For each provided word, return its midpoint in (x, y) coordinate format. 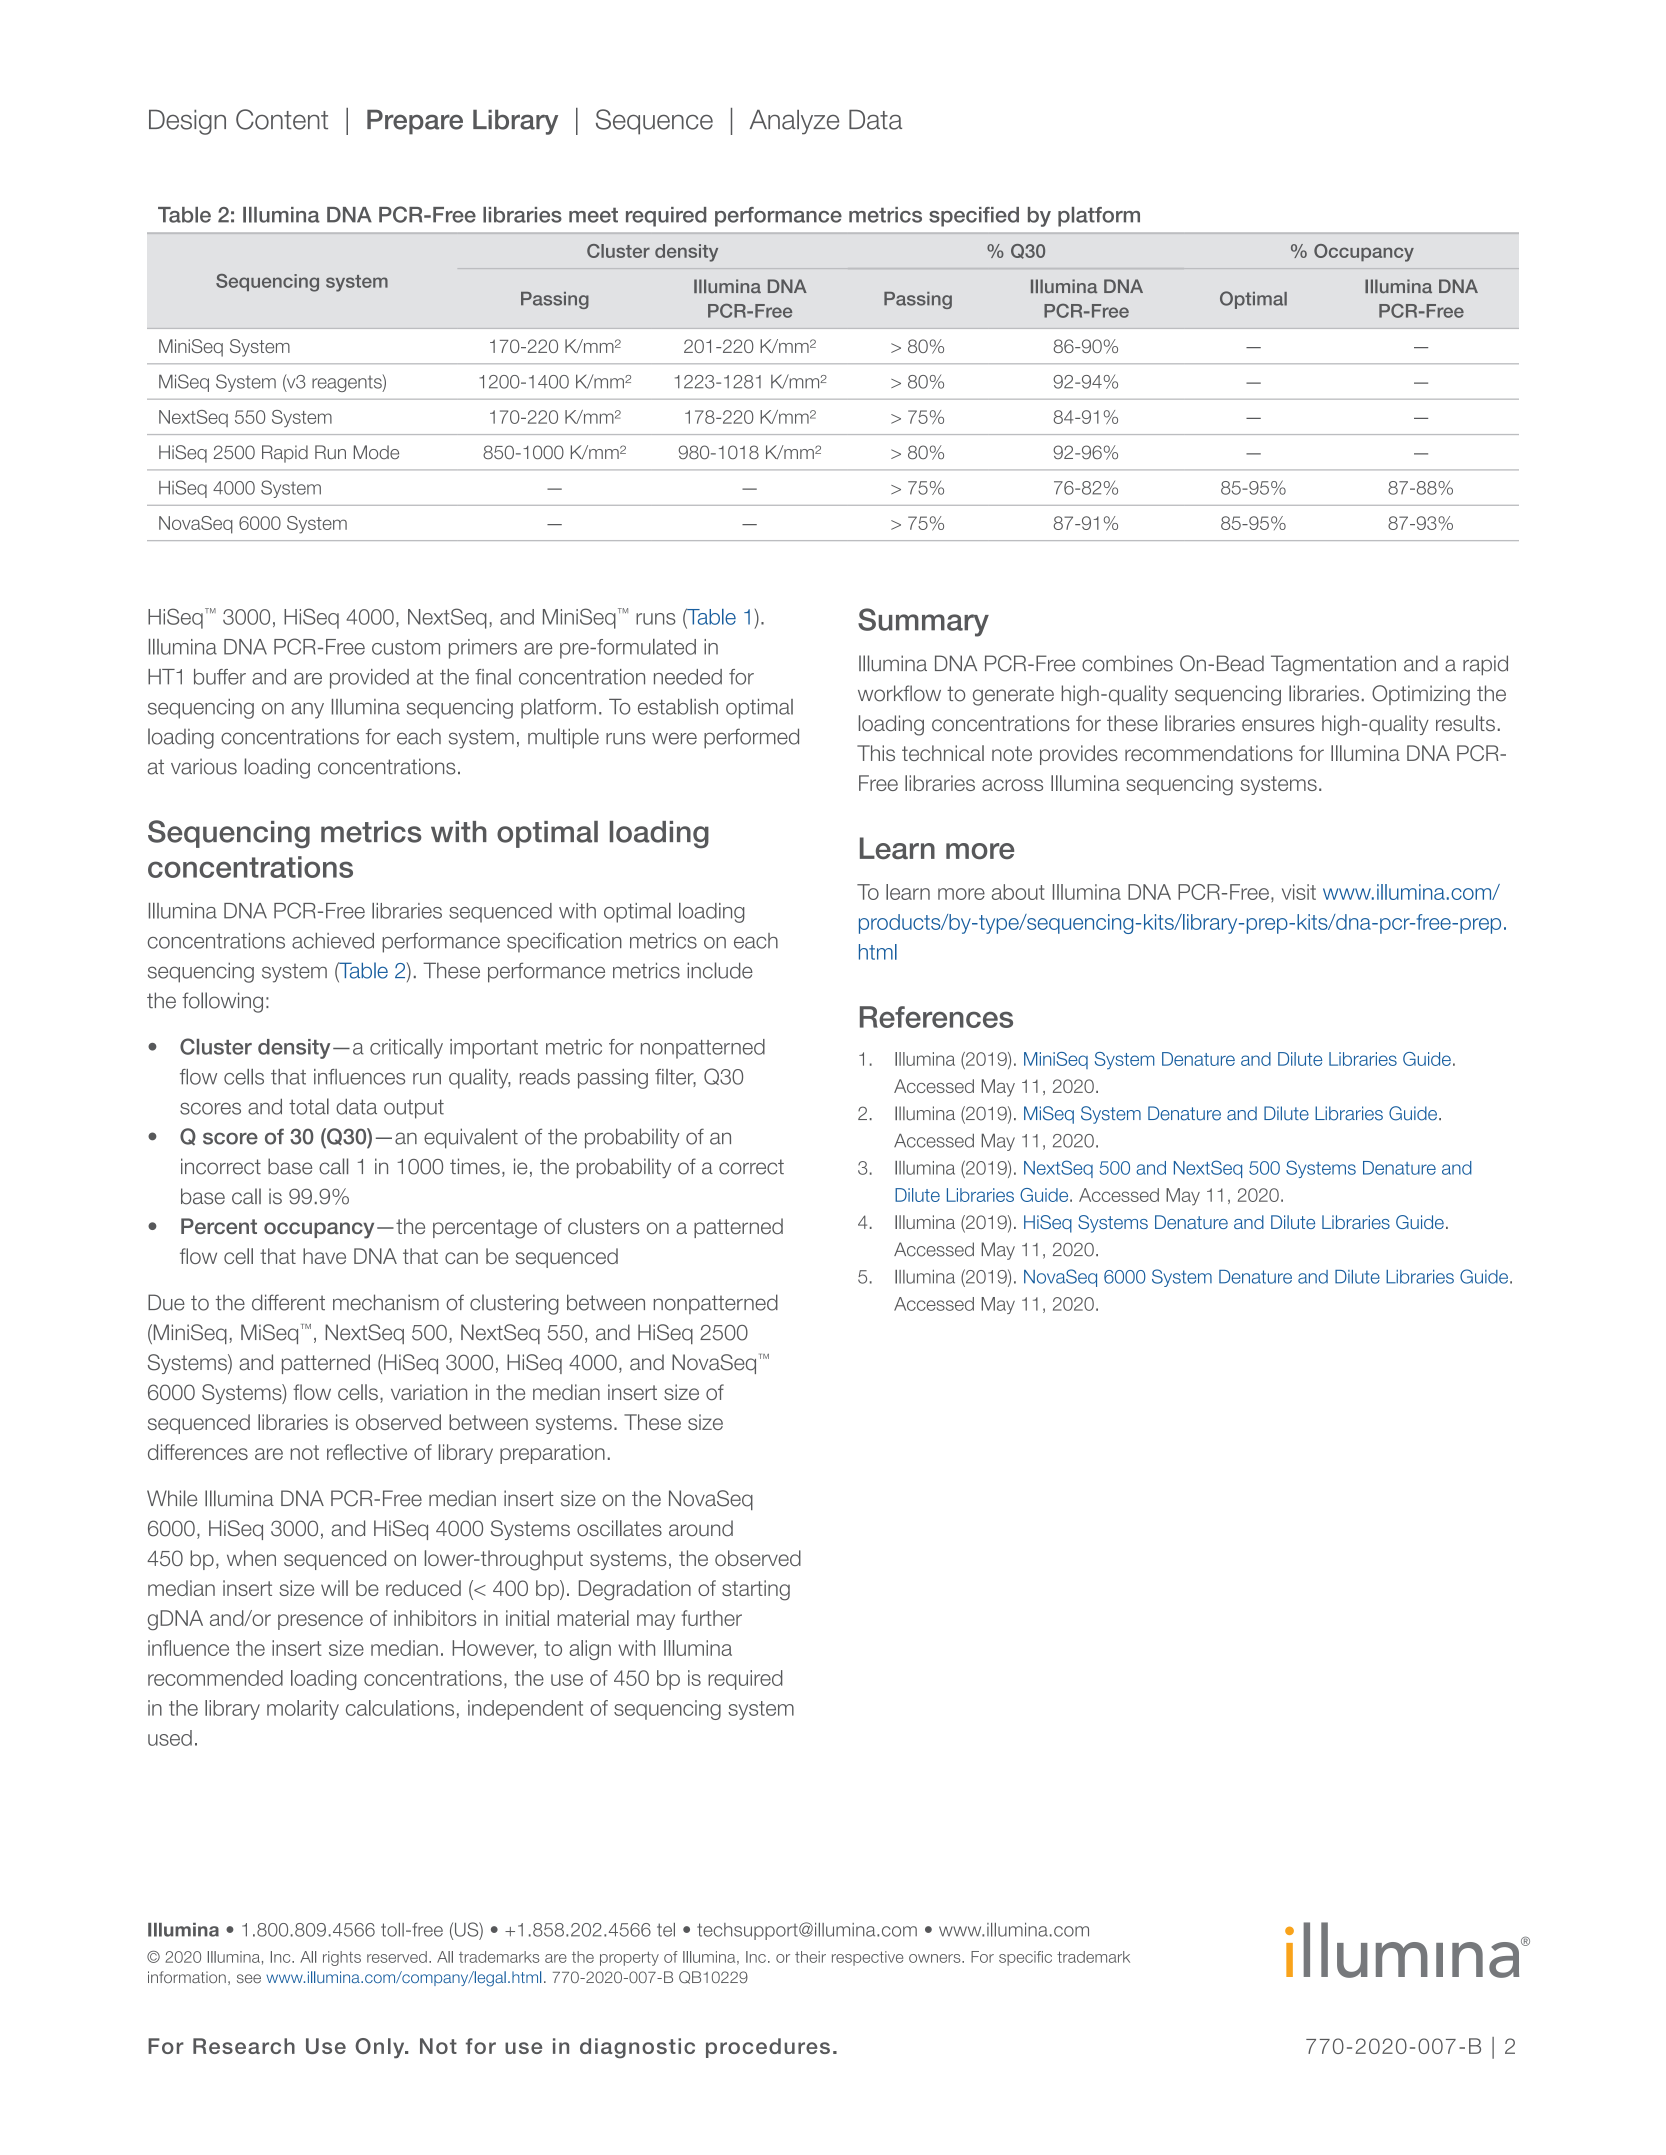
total (309, 1106)
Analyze (794, 122)
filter (675, 1078)
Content (282, 119)
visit (1299, 892)
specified (974, 217)
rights (342, 1958)
